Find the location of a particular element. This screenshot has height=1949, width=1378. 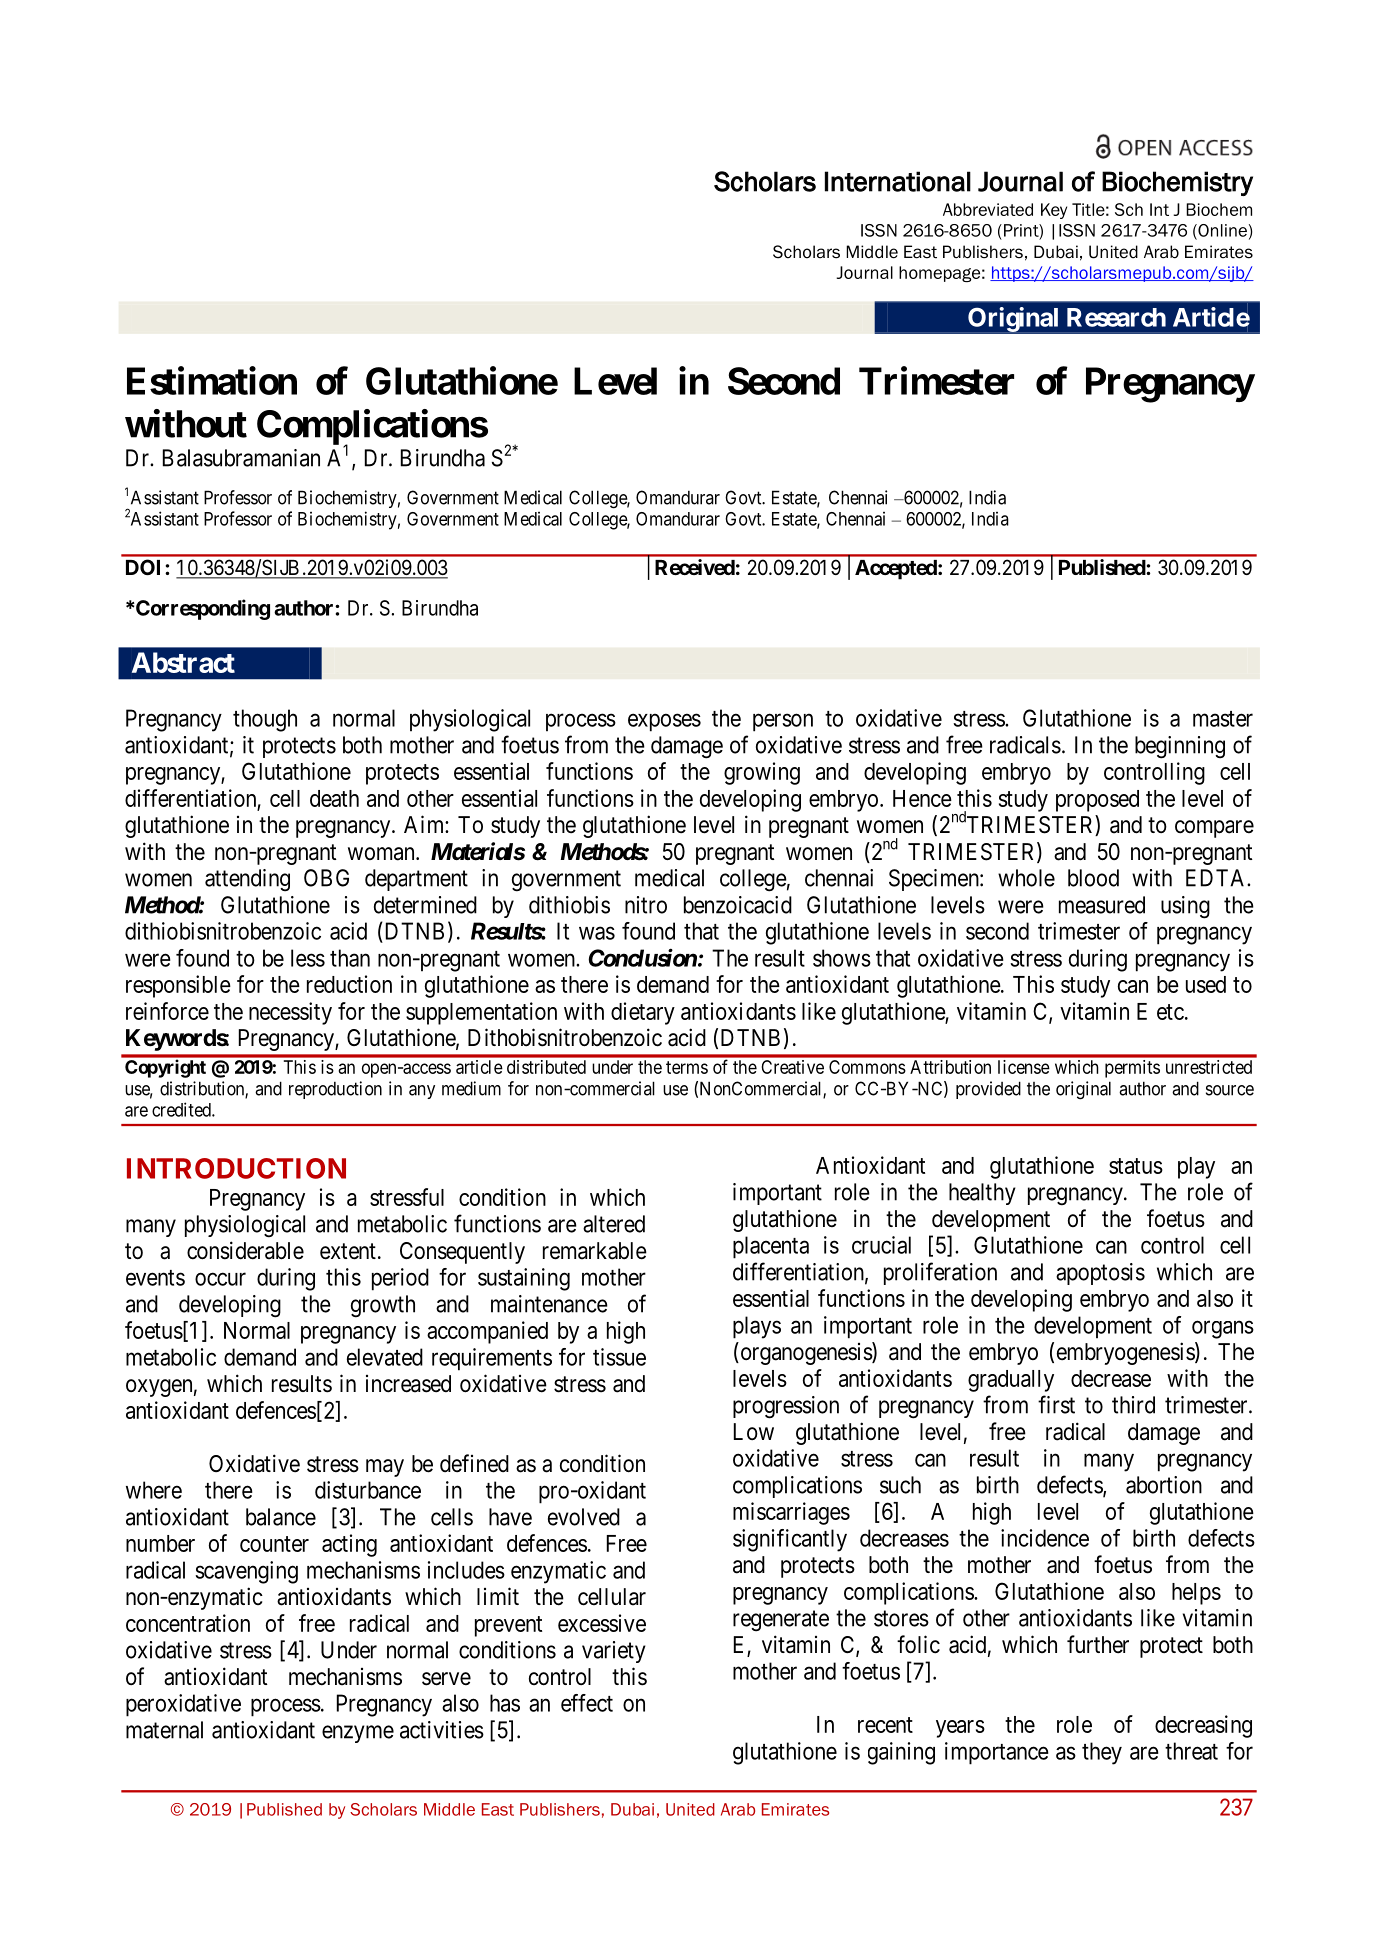

master is located at coordinates (1223, 719).
